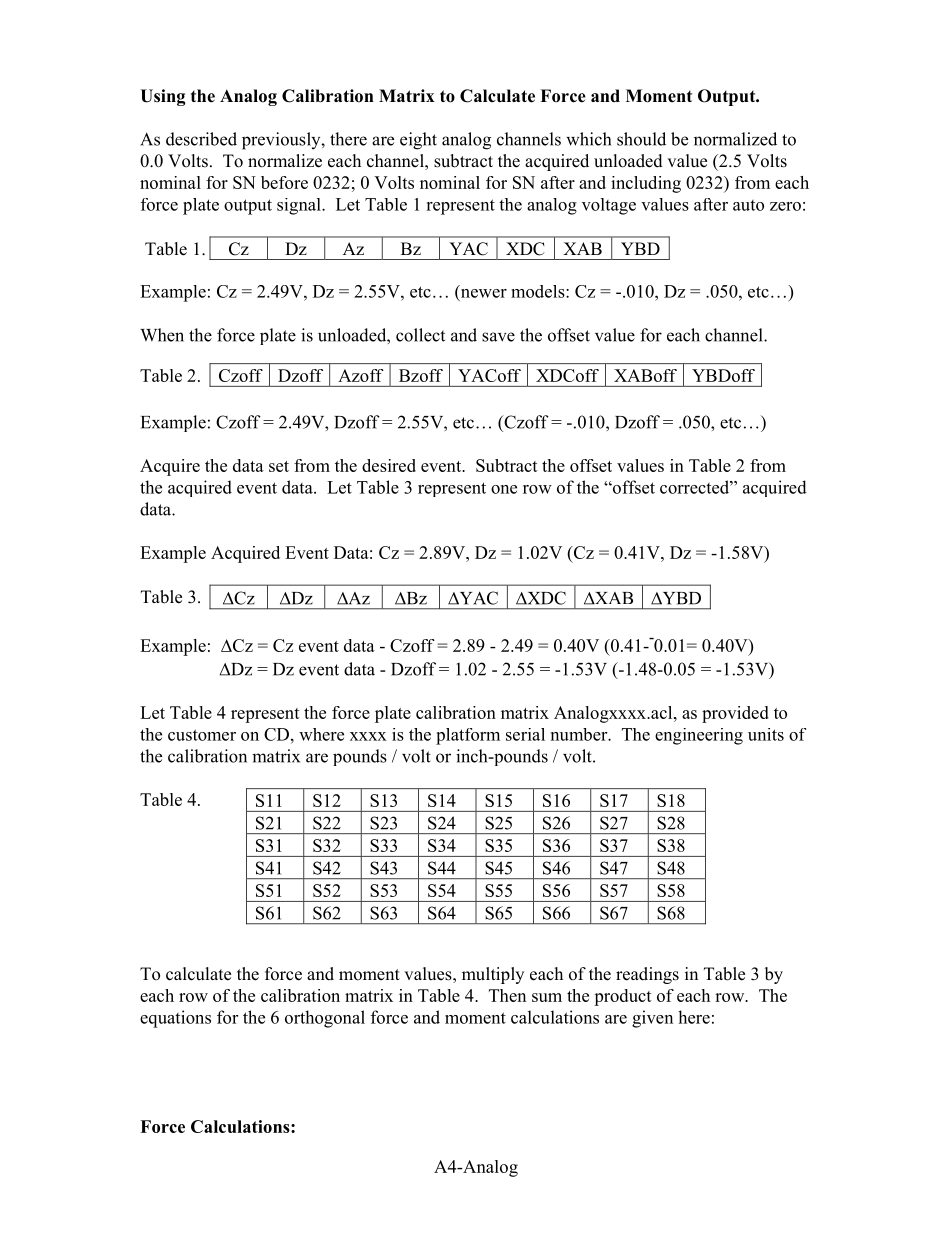  I want to click on models, so click(539, 291).
